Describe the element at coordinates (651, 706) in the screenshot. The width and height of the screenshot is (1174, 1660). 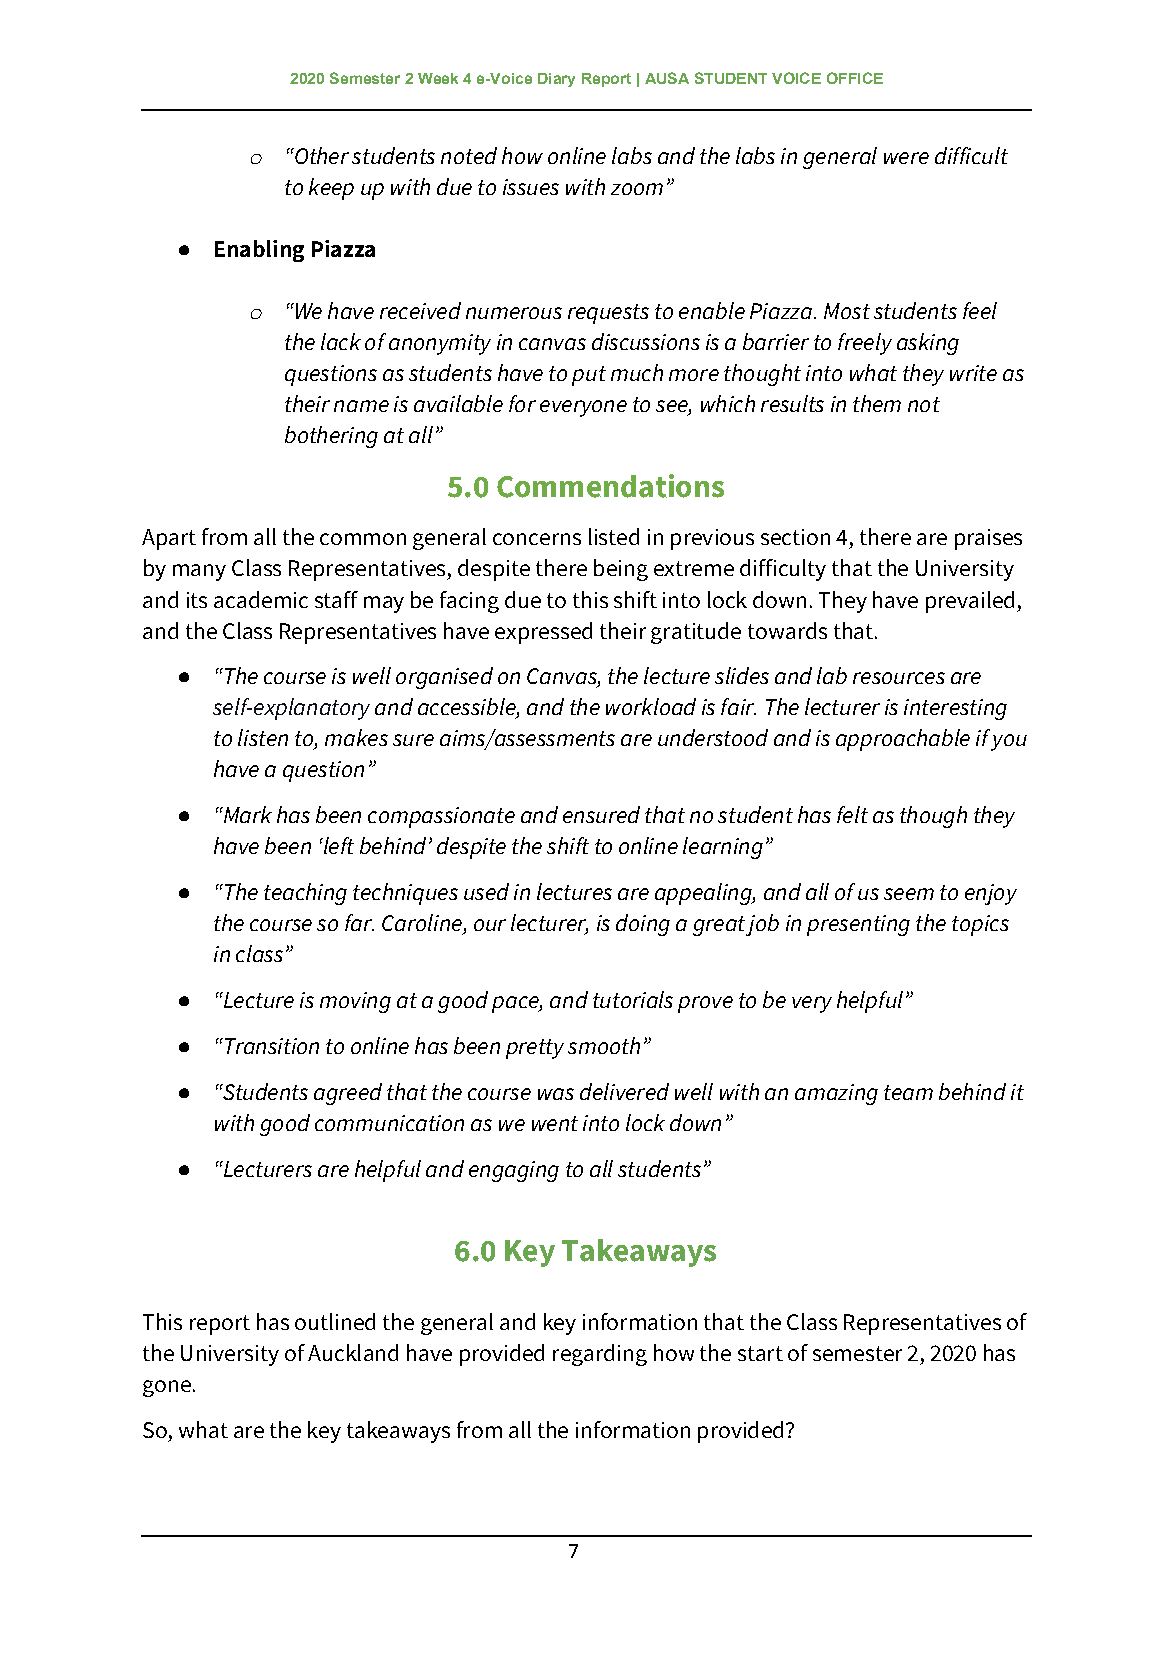
I see `workload` at that location.
